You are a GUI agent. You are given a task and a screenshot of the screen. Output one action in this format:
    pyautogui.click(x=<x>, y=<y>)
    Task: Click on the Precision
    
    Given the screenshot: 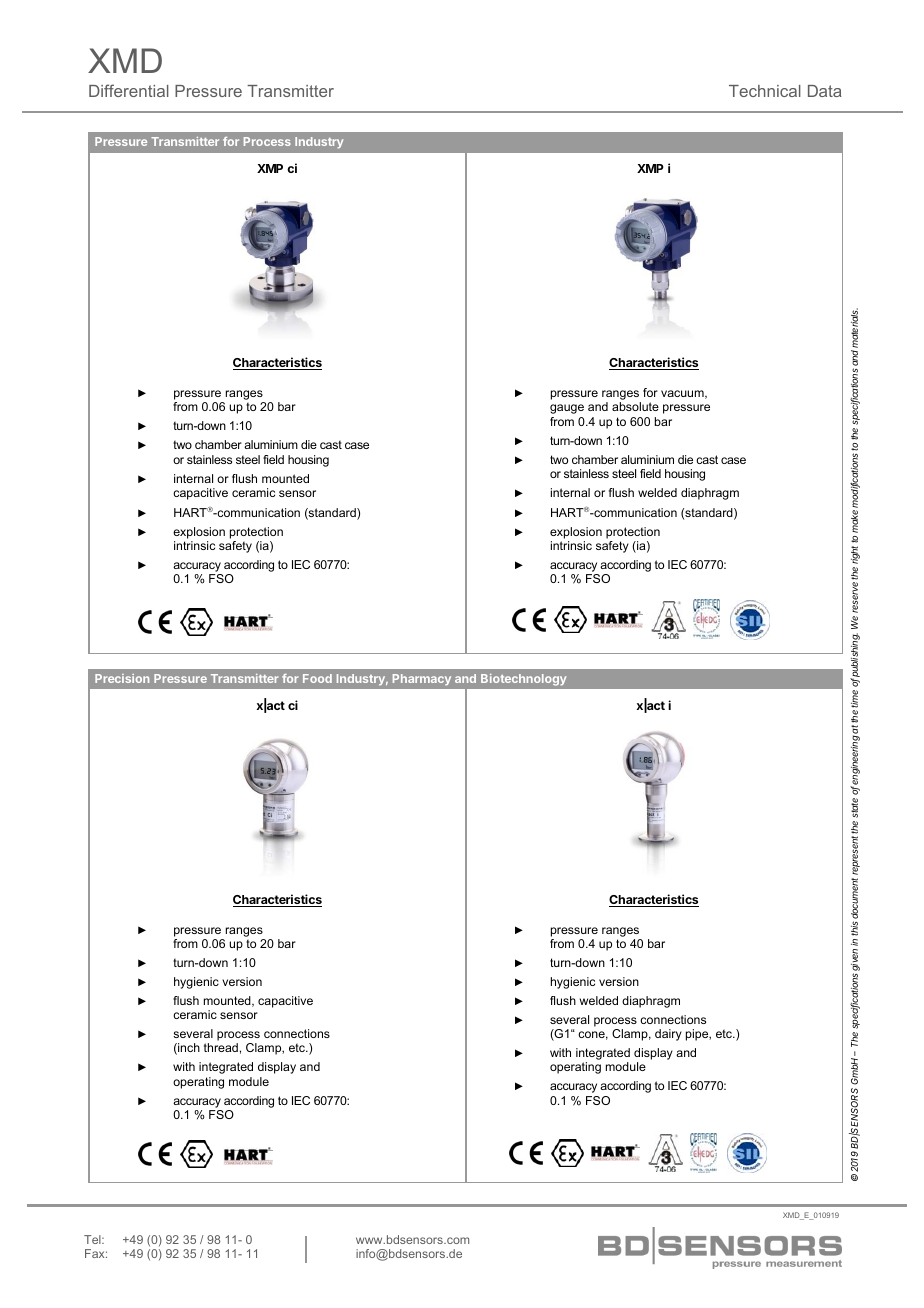 What is the action you would take?
    pyautogui.click(x=122, y=678)
